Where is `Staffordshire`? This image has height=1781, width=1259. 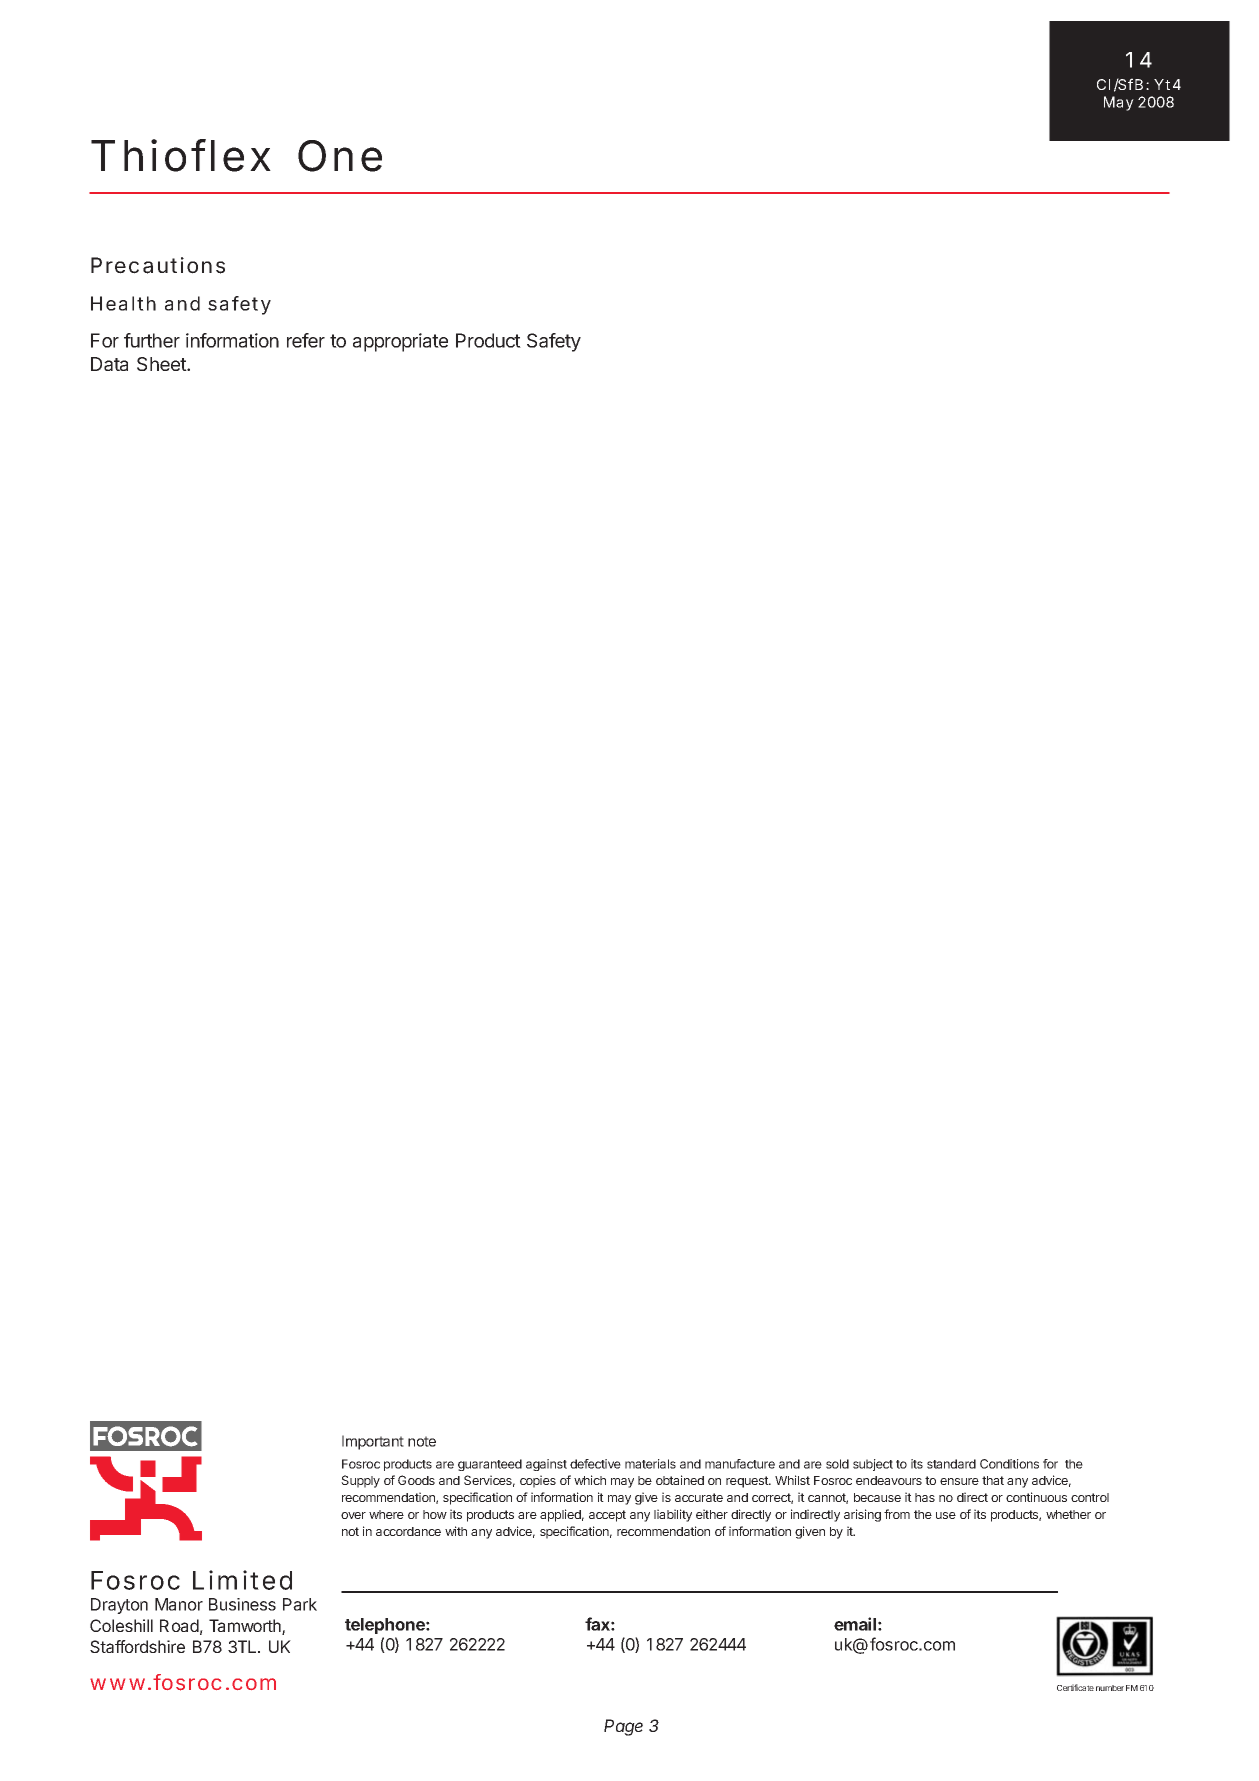
Staffordshire is located at coordinates (137, 1646).
